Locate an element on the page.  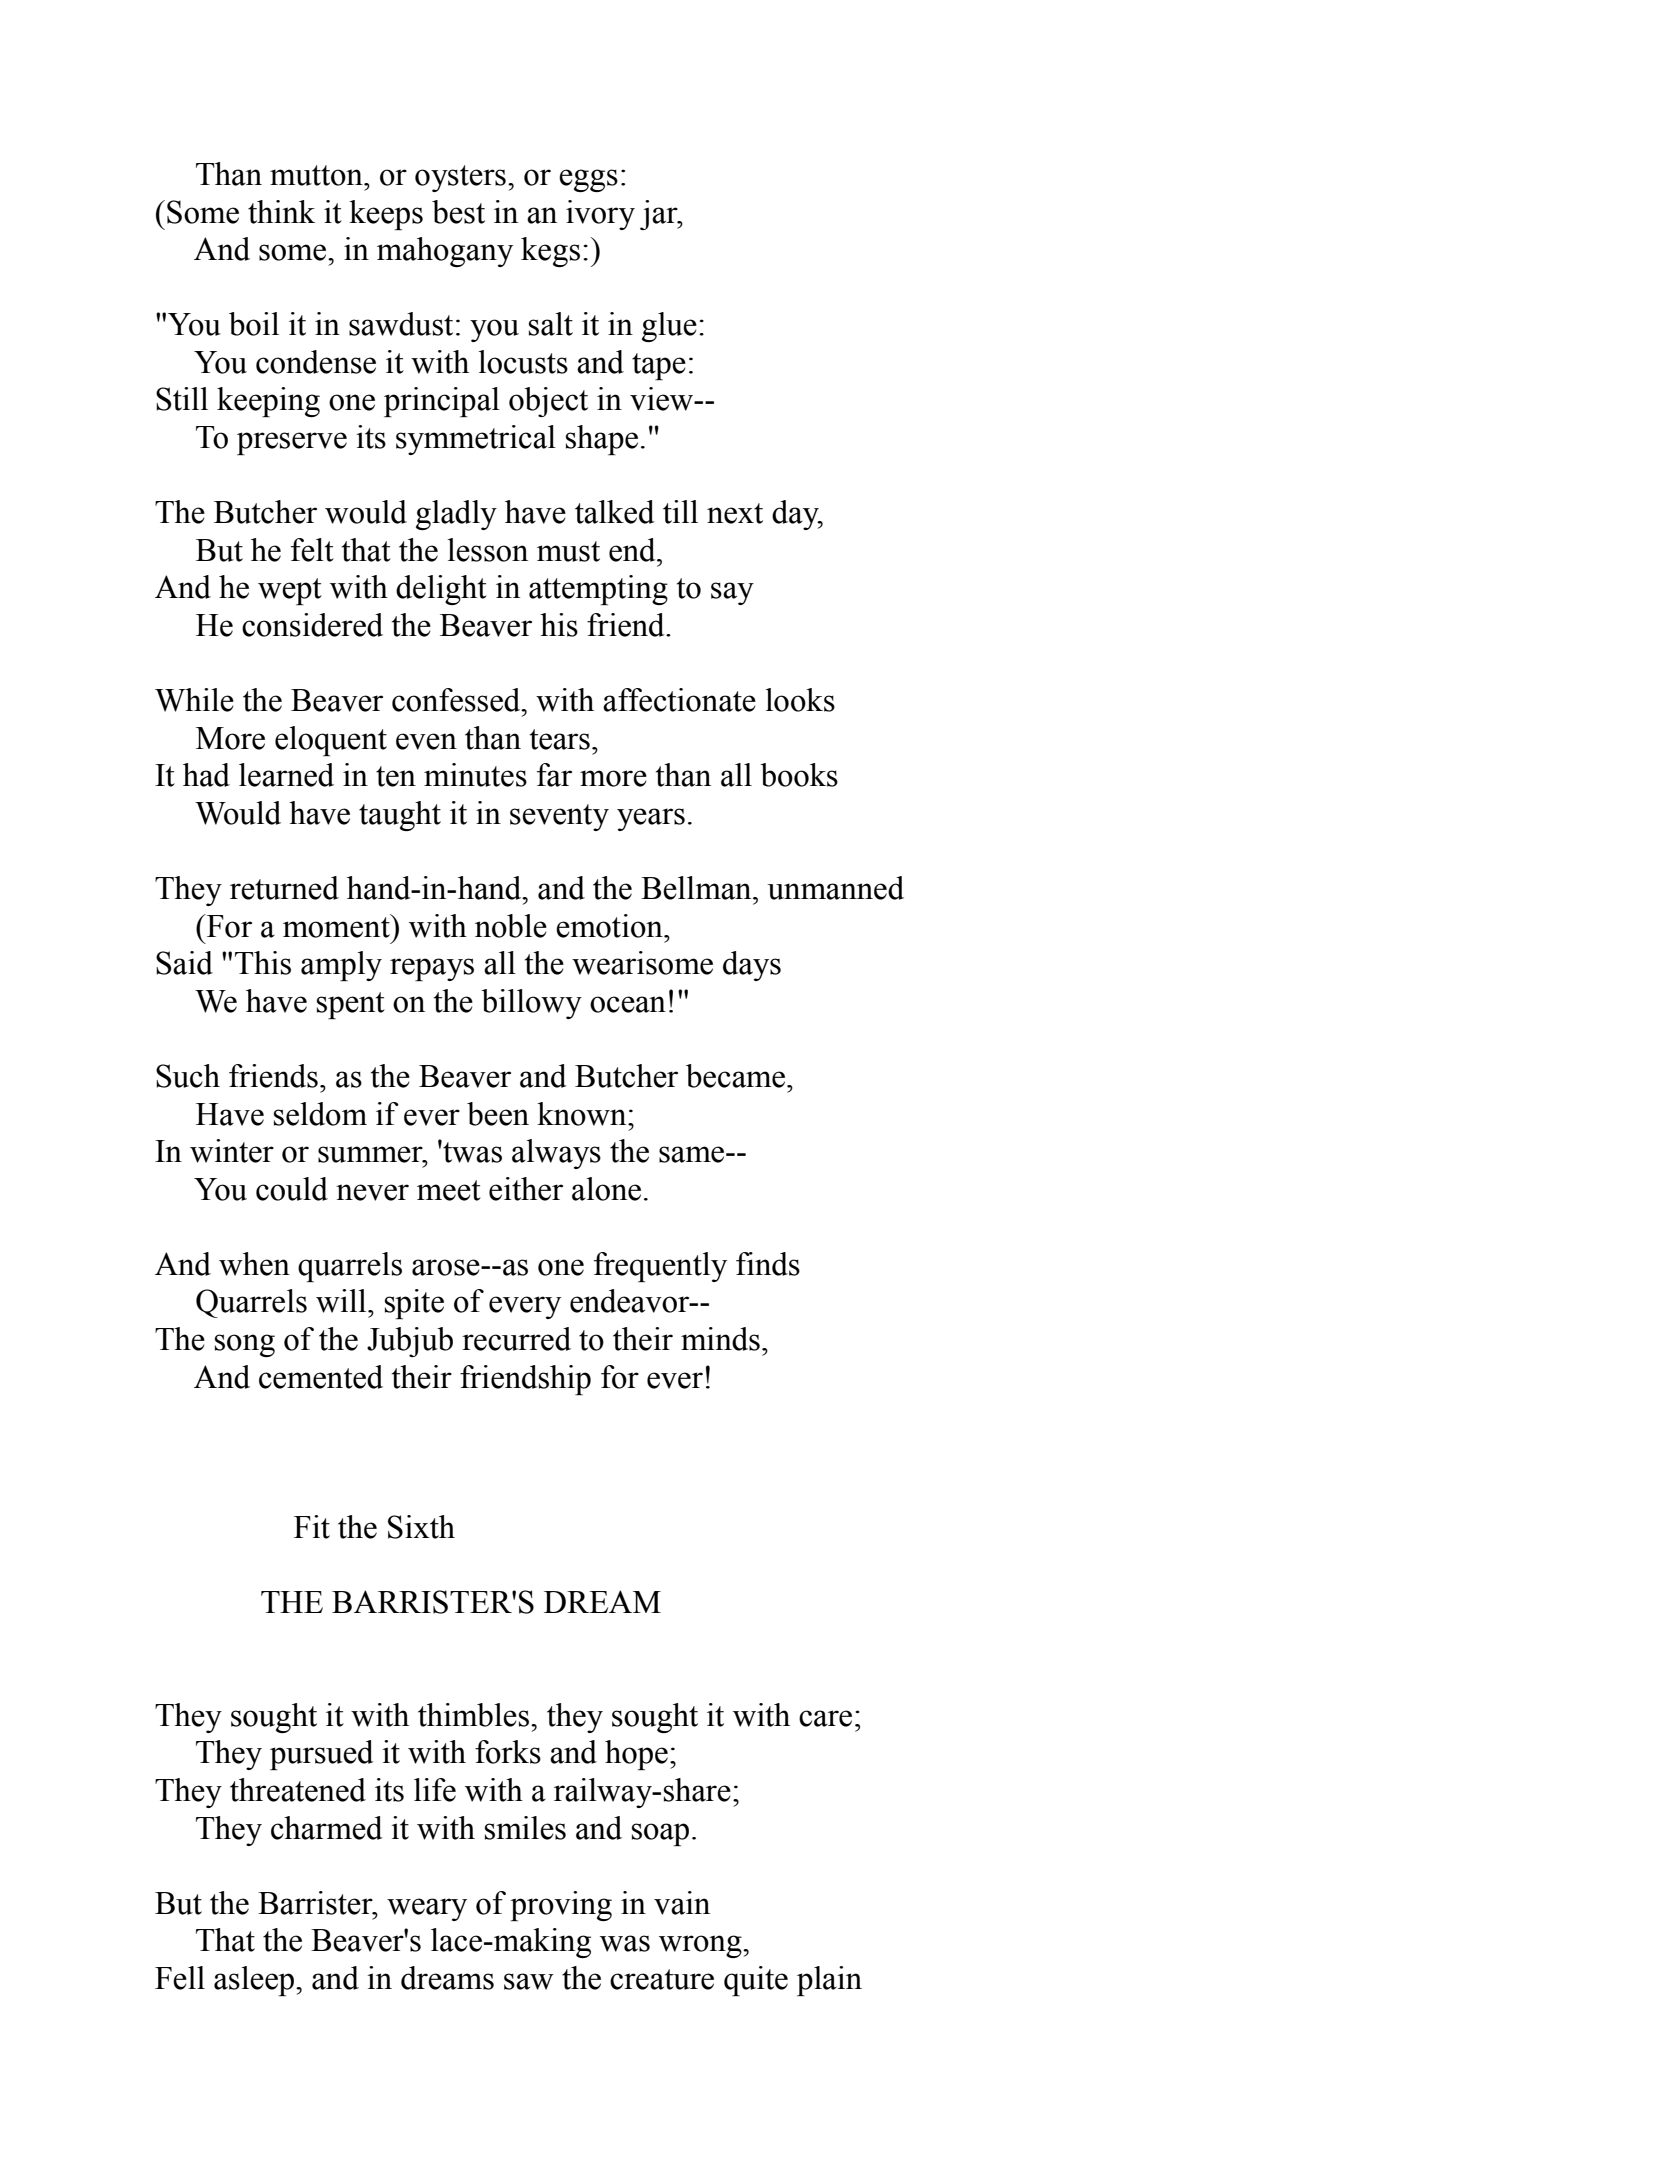
proving is located at coordinates (561, 1906).
